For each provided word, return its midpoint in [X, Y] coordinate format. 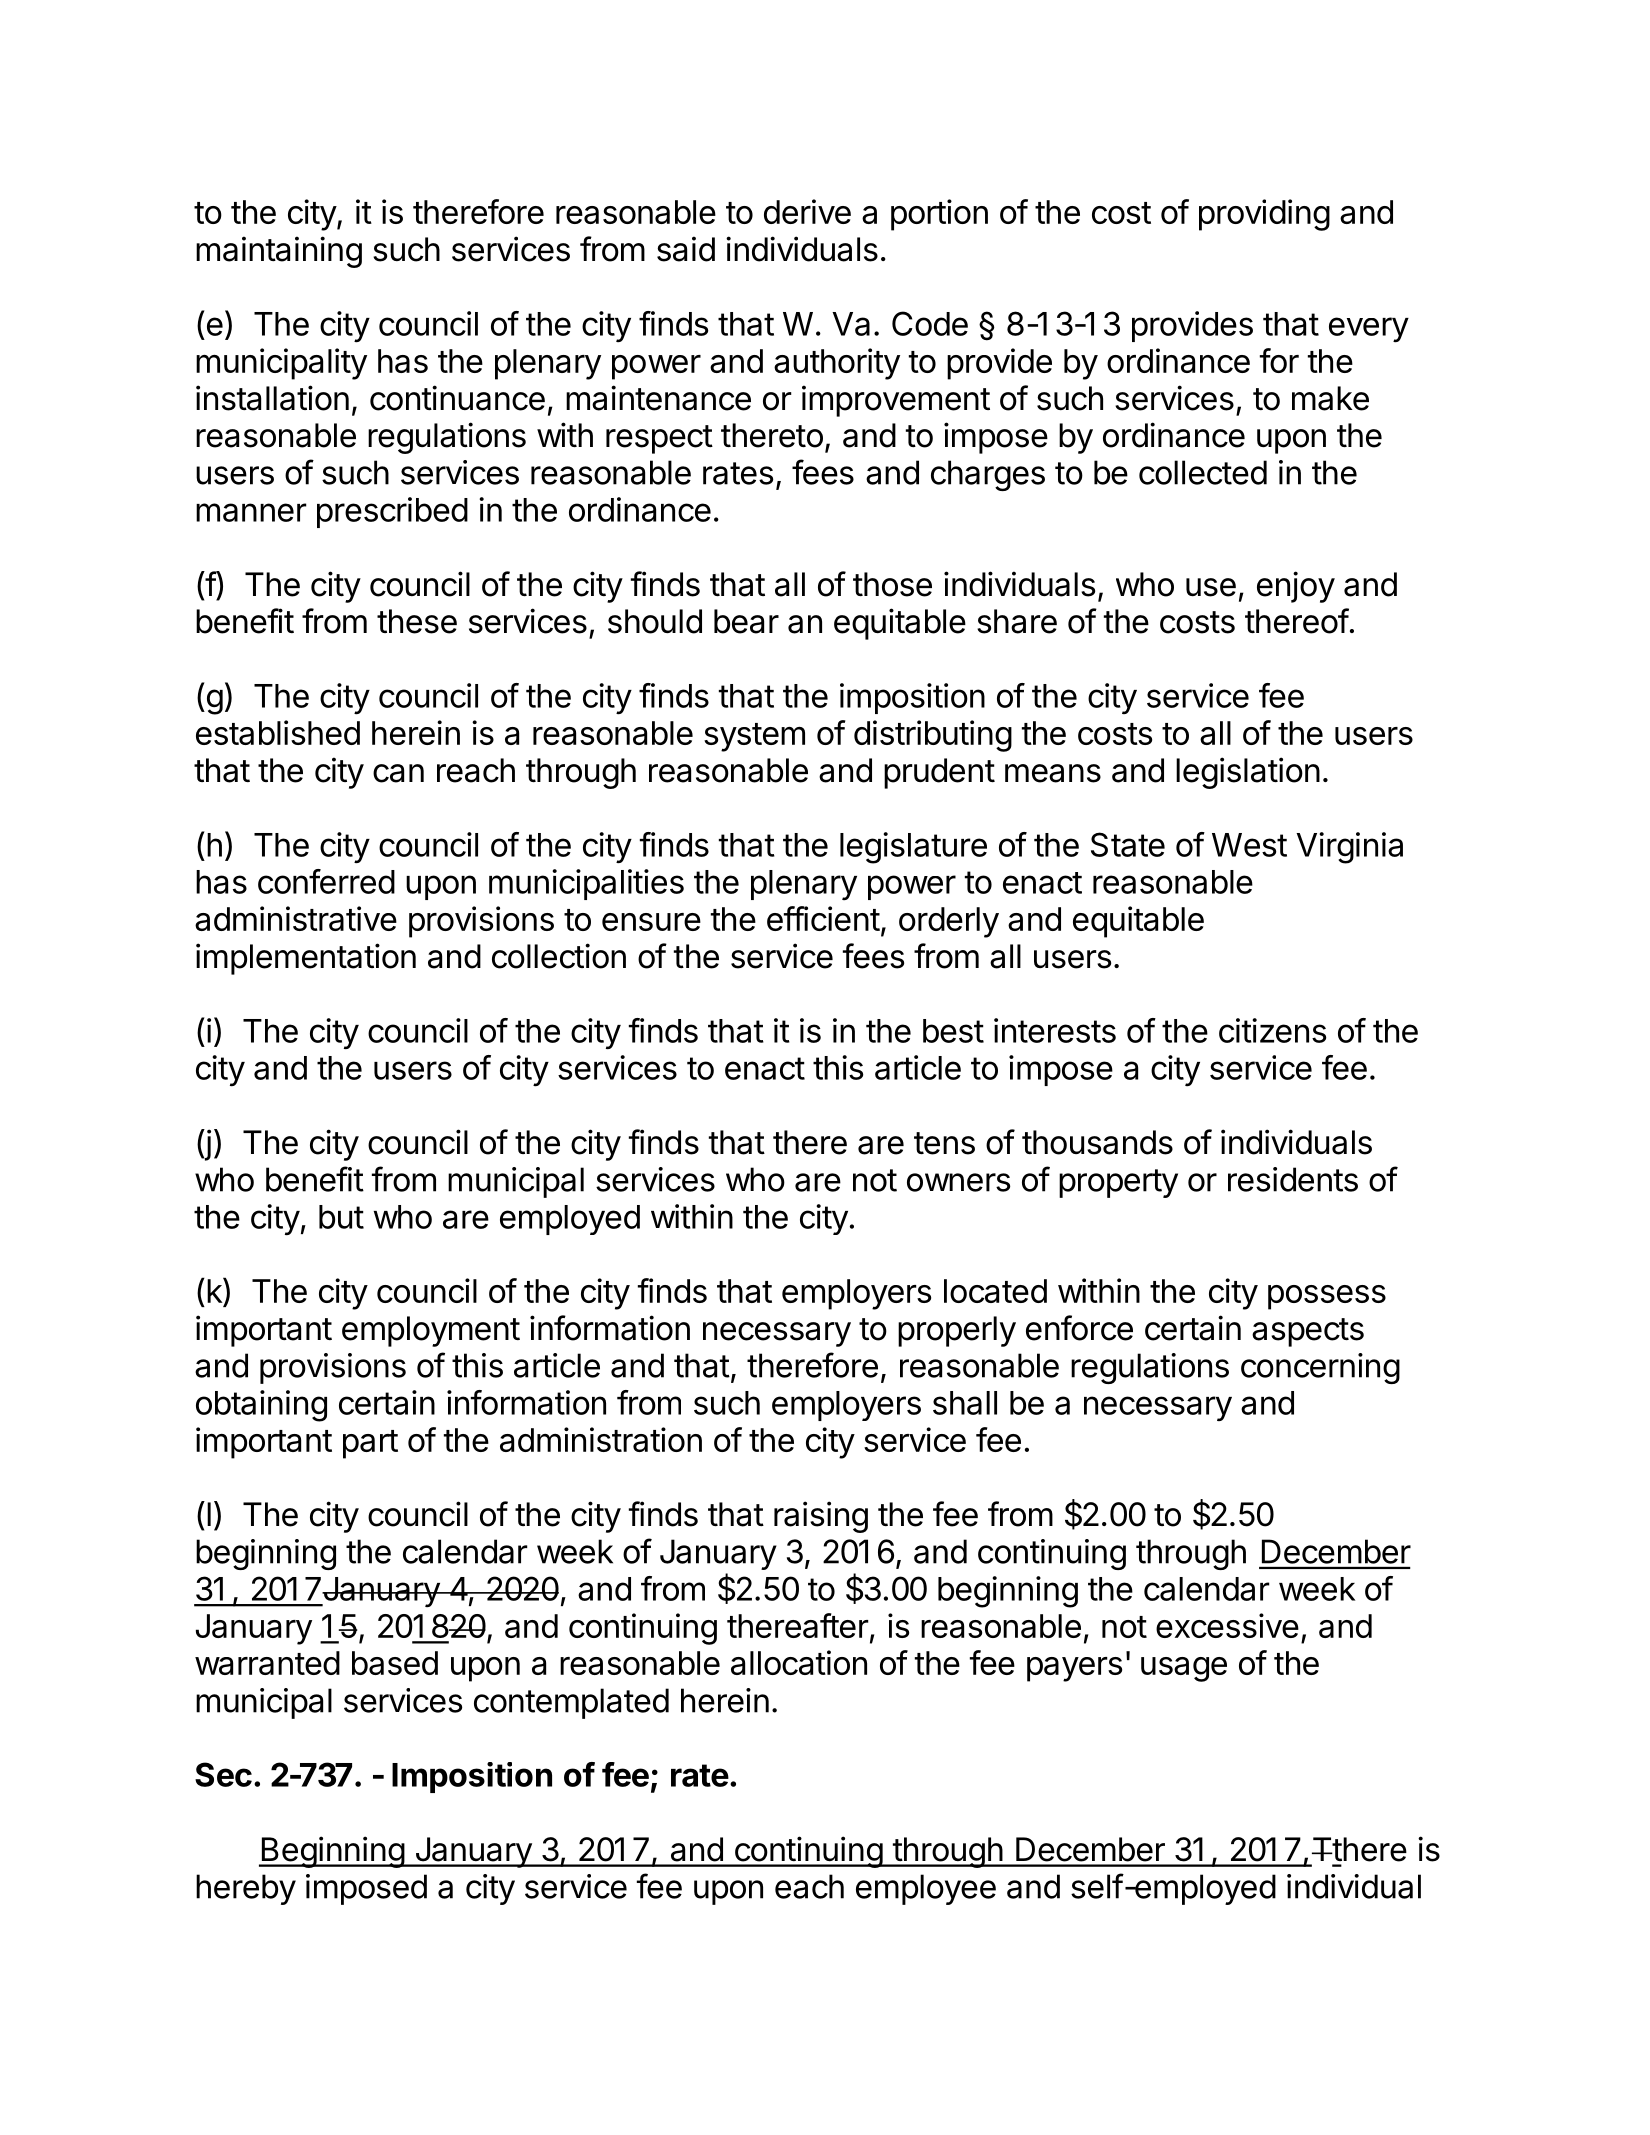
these [417, 621]
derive [807, 211]
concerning [1320, 1368]
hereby [246, 1889]
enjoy [1296, 587]
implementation [306, 959]
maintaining [279, 252]
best [953, 1031]
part [370, 1444]
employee [926, 1889]
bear [746, 621]
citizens [1272, 1030]
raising [821, 1517]
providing [1264, 215]
